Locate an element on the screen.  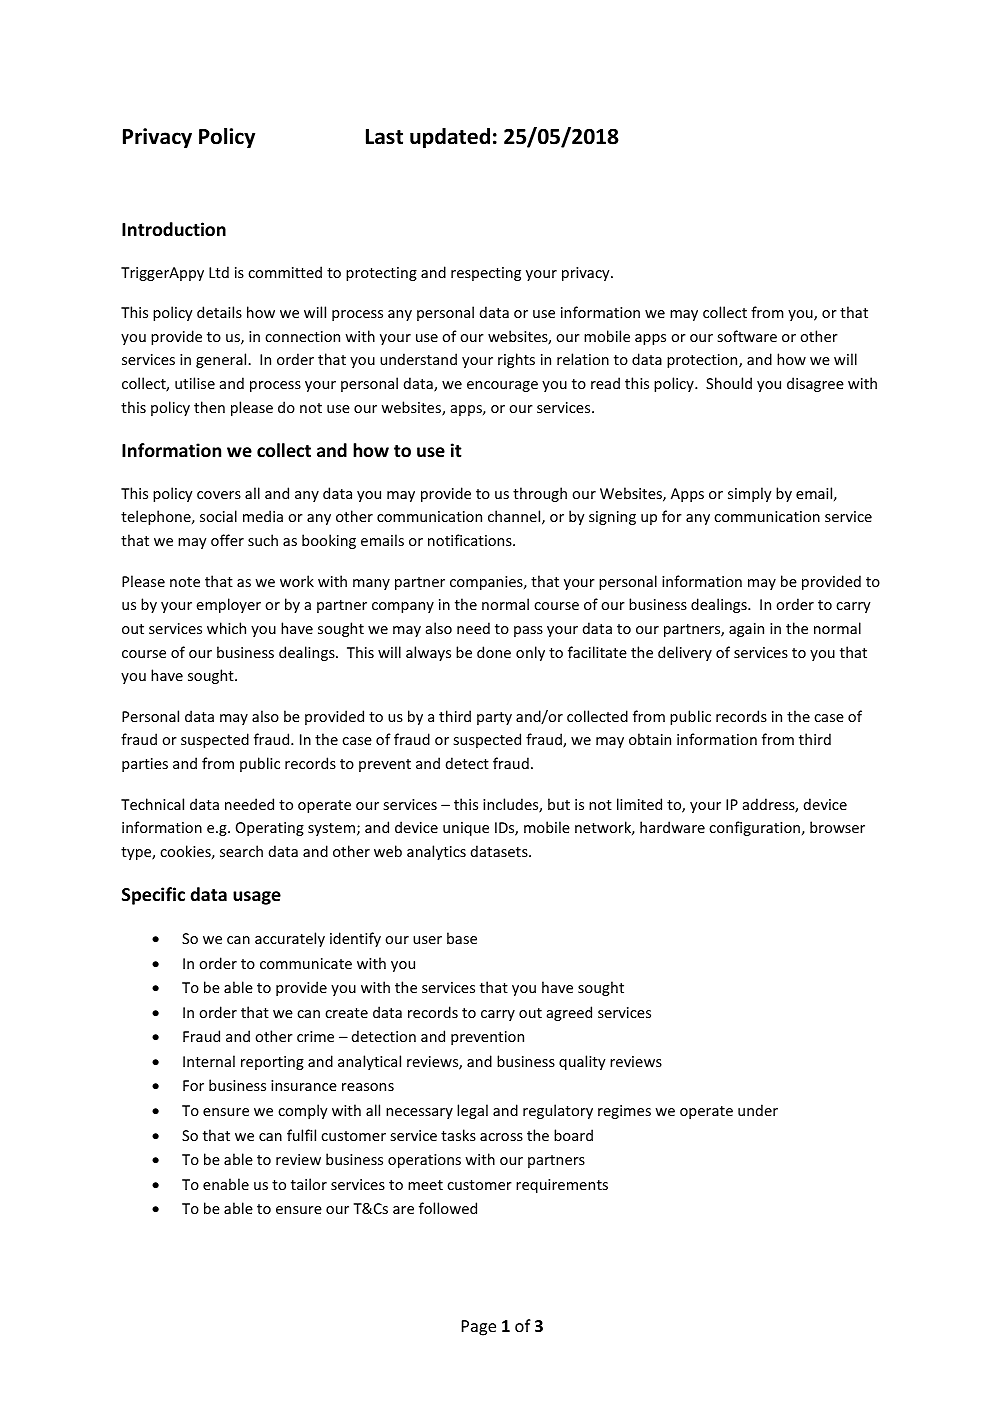
updated is located at coordinates (450, 138).
